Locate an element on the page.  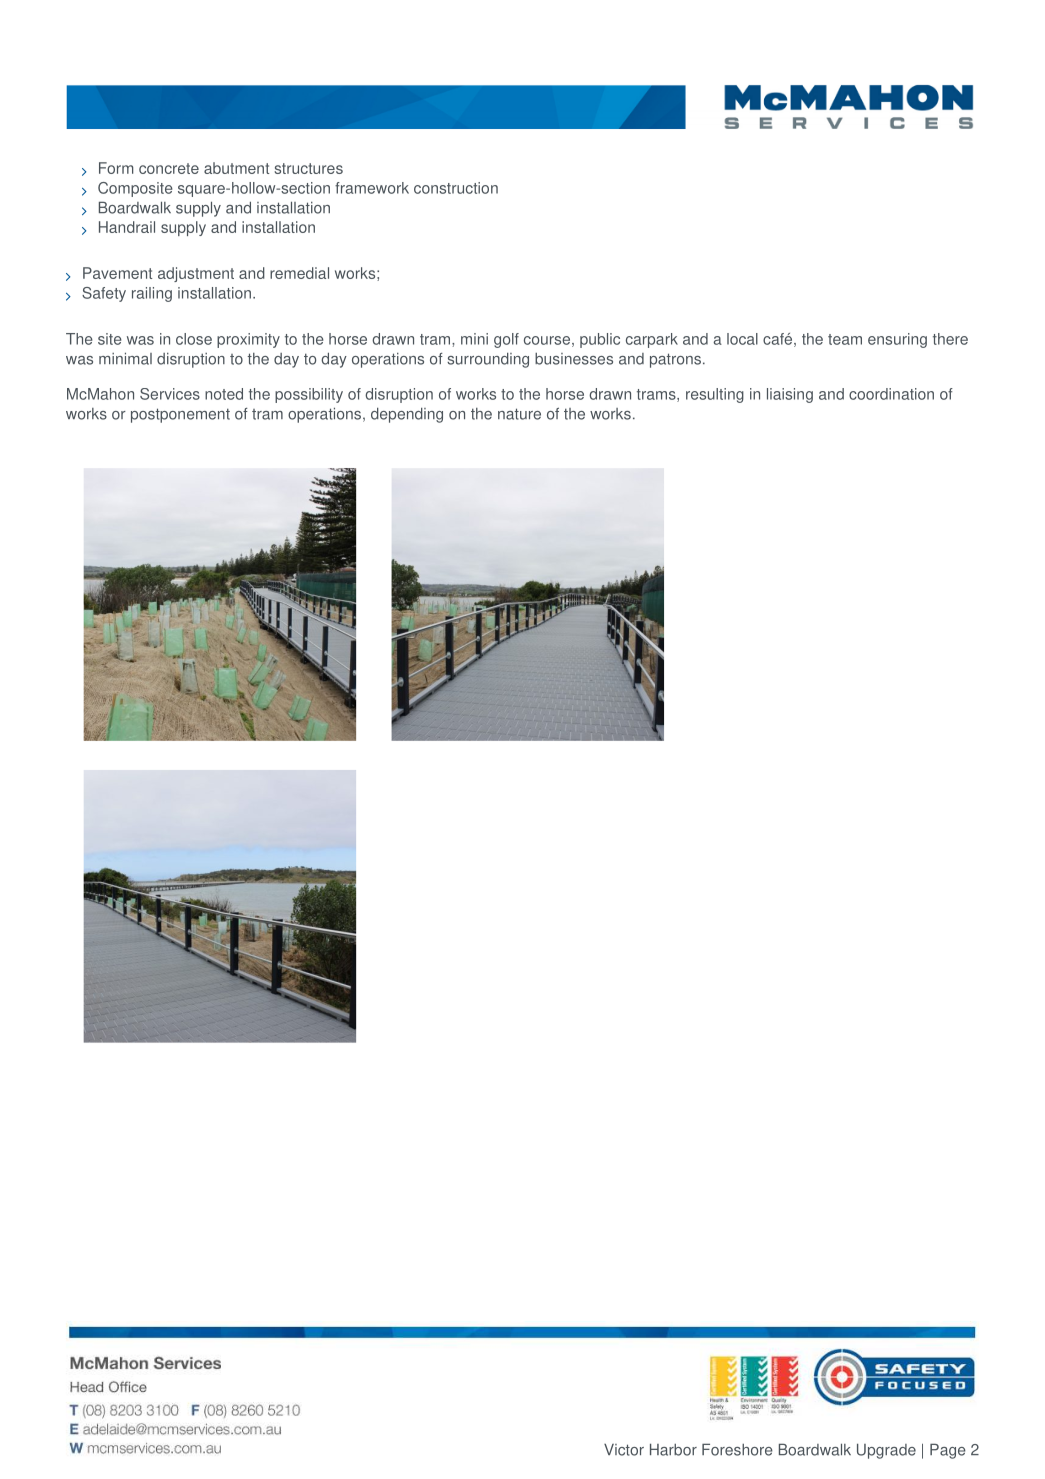
coordination is located at coordinates (891, 394).
